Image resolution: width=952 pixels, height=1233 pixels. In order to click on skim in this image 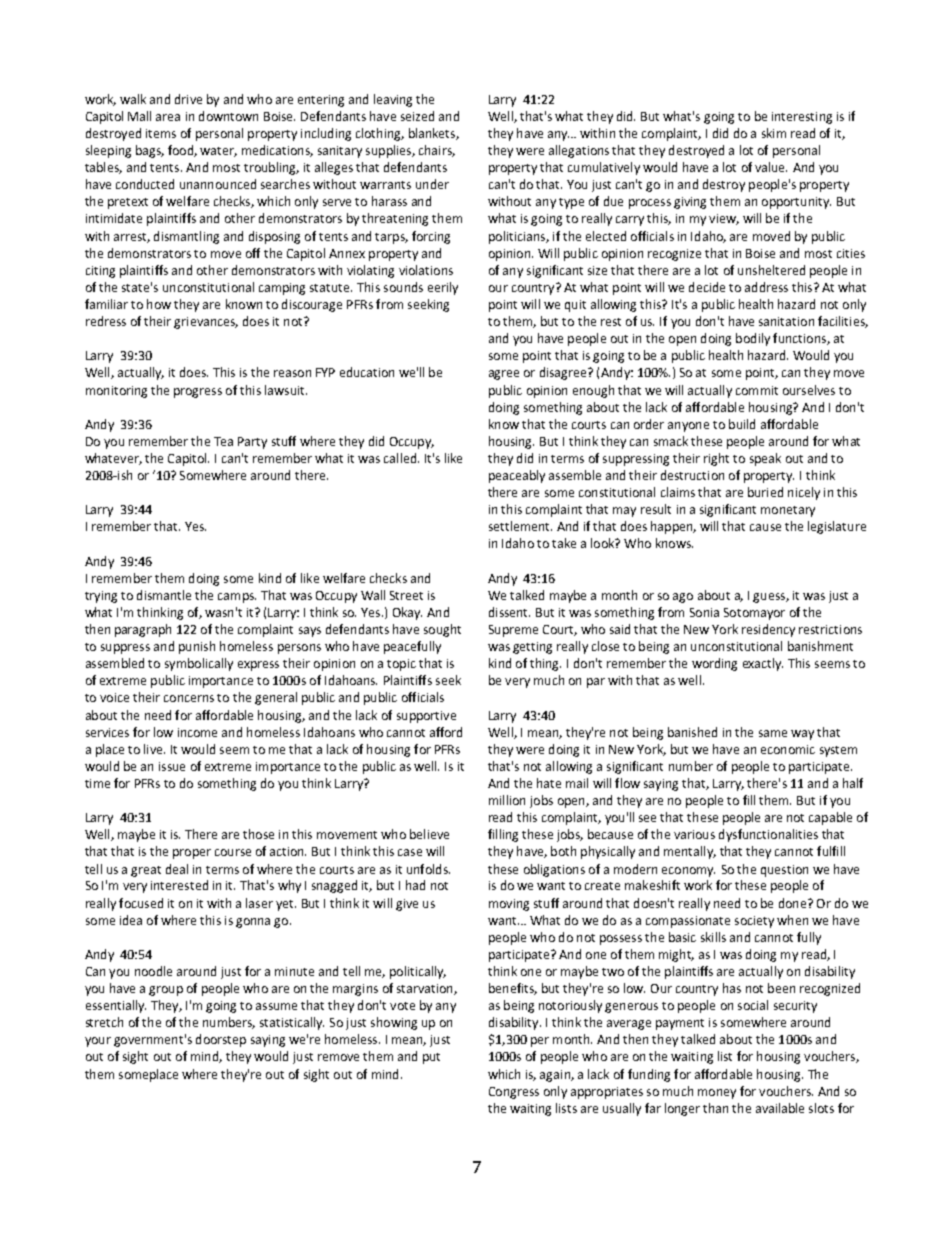, I will do `click(774, 133)`.
